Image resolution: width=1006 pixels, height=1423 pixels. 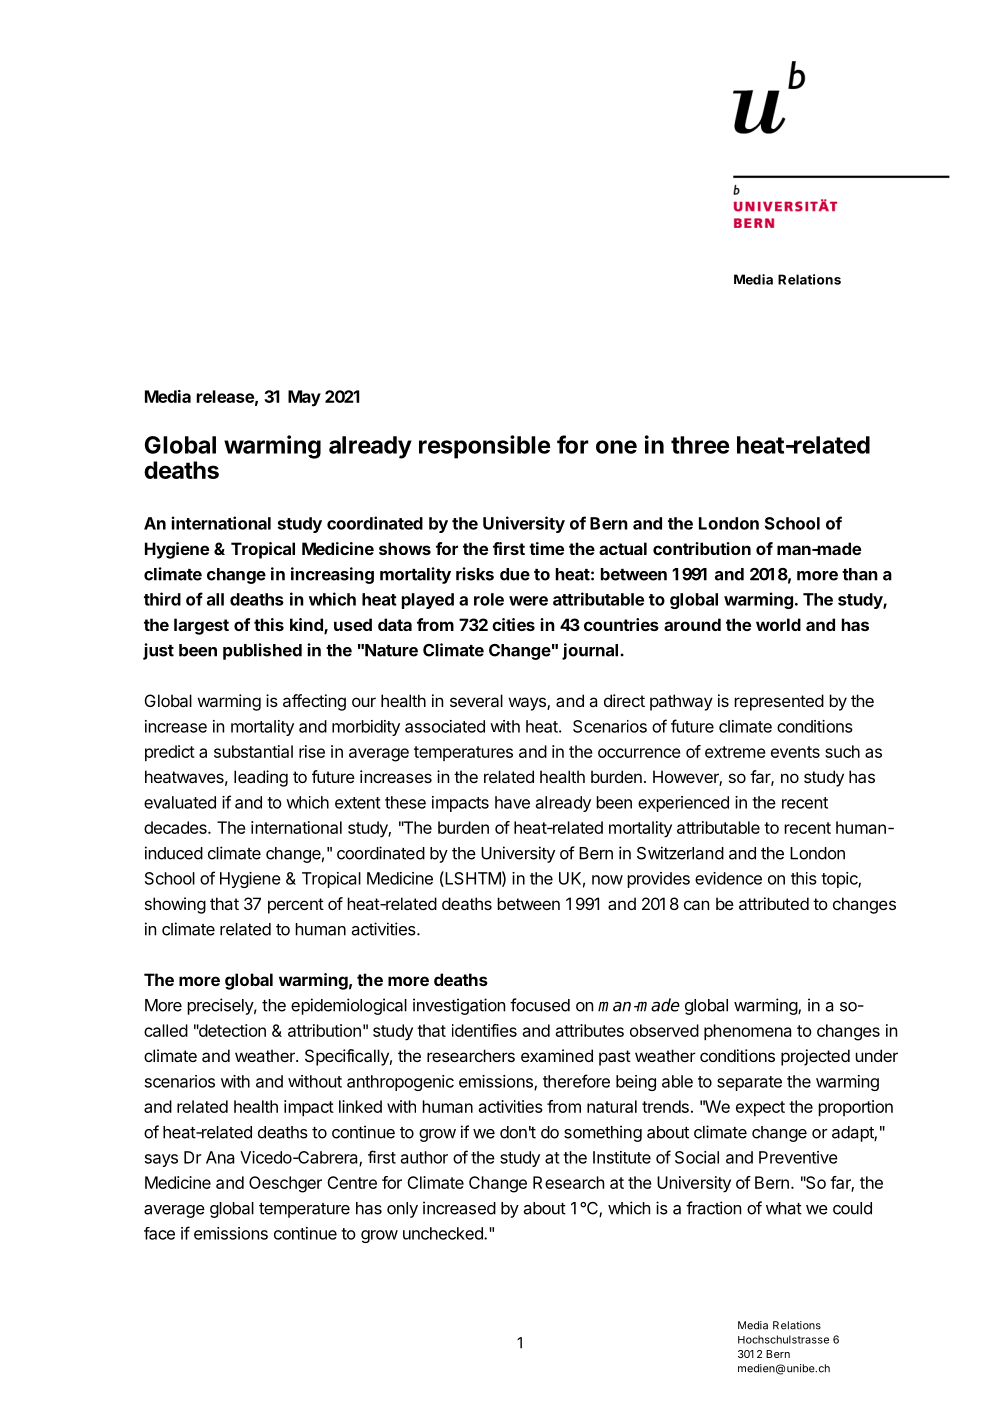 I want to click on May, so click(x=304, y=398).
